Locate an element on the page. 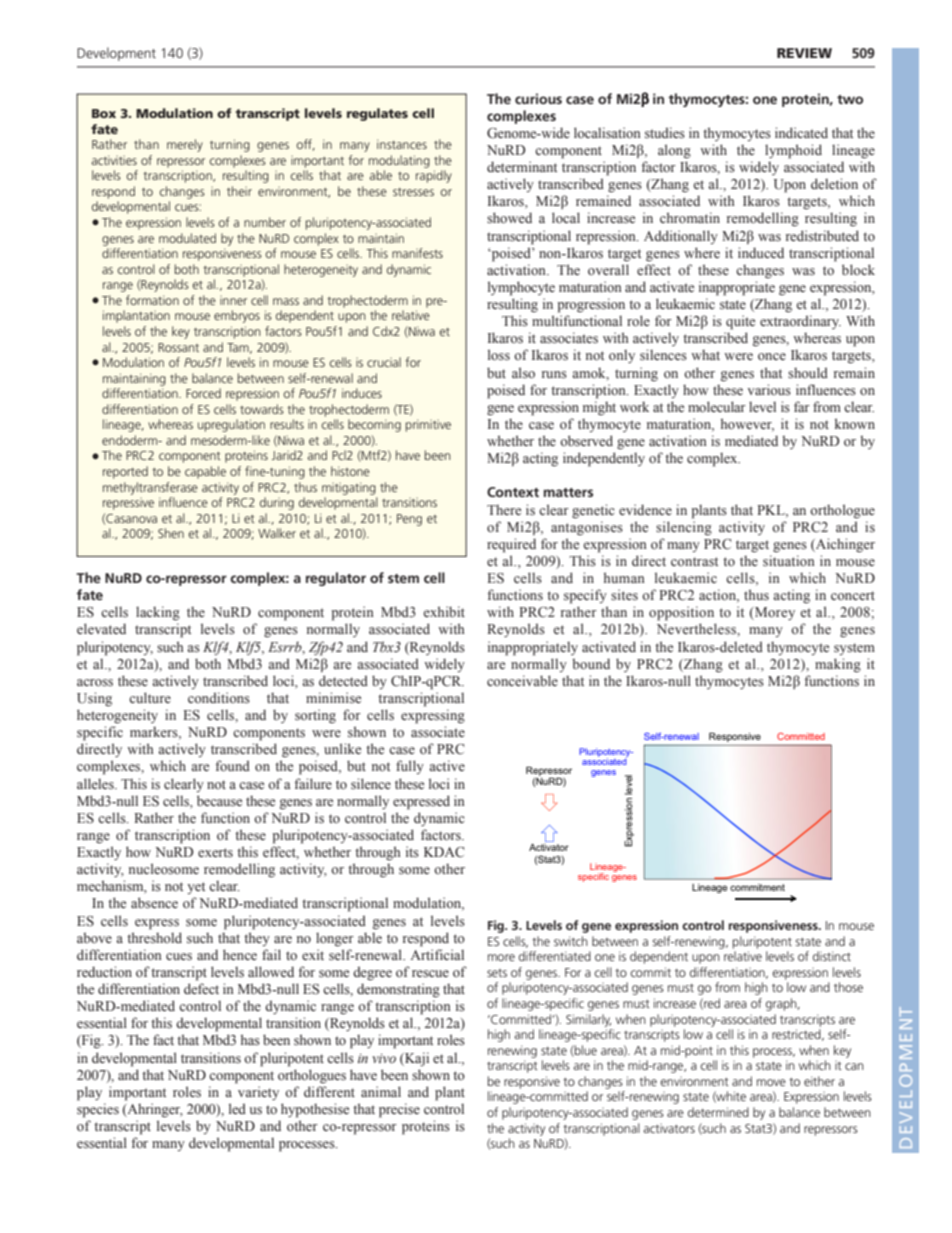 This image has width=952, height=1233. lacking is located at coordinates (158, 613).
